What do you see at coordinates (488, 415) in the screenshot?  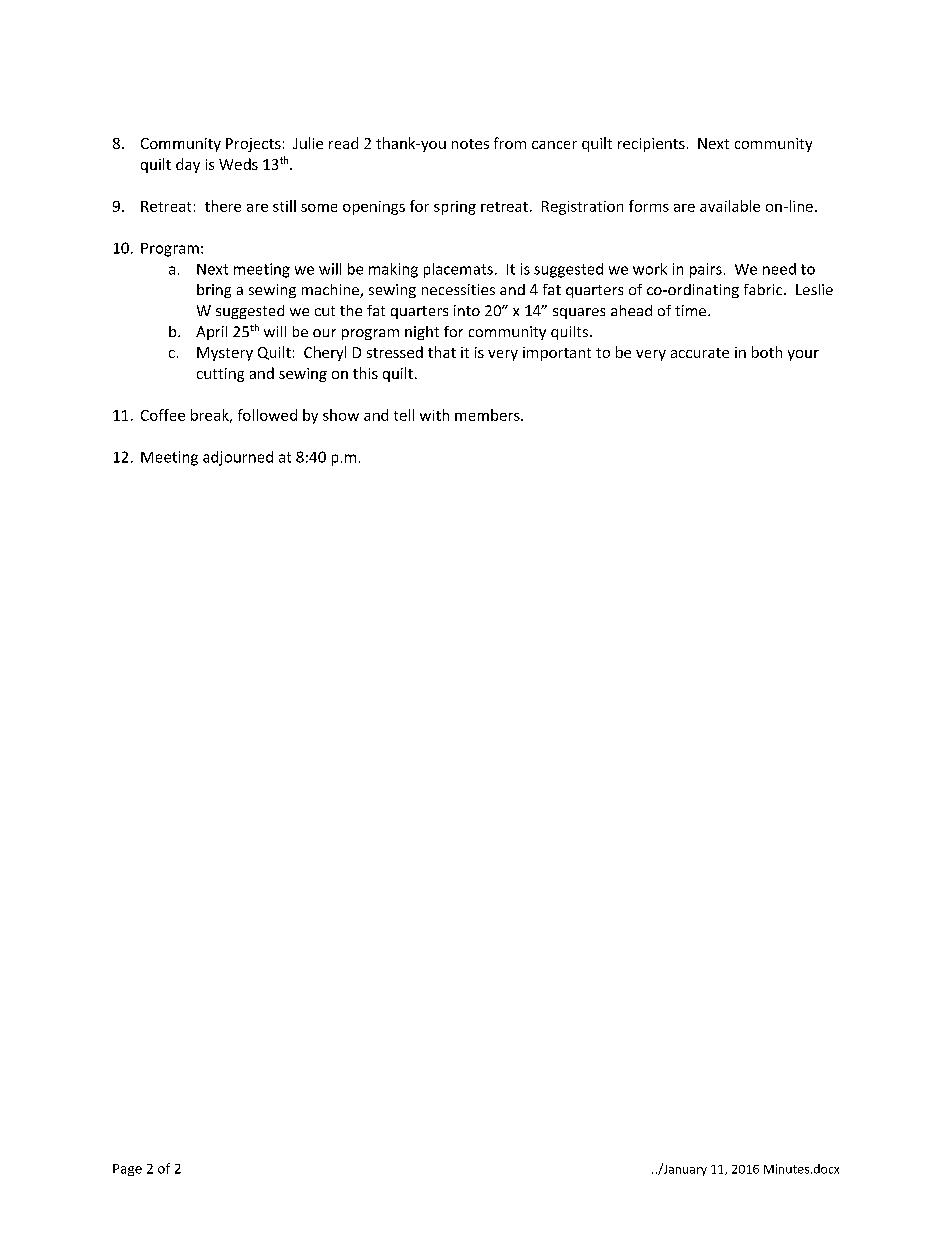 I see `members` at bounding box center [488, 415].
